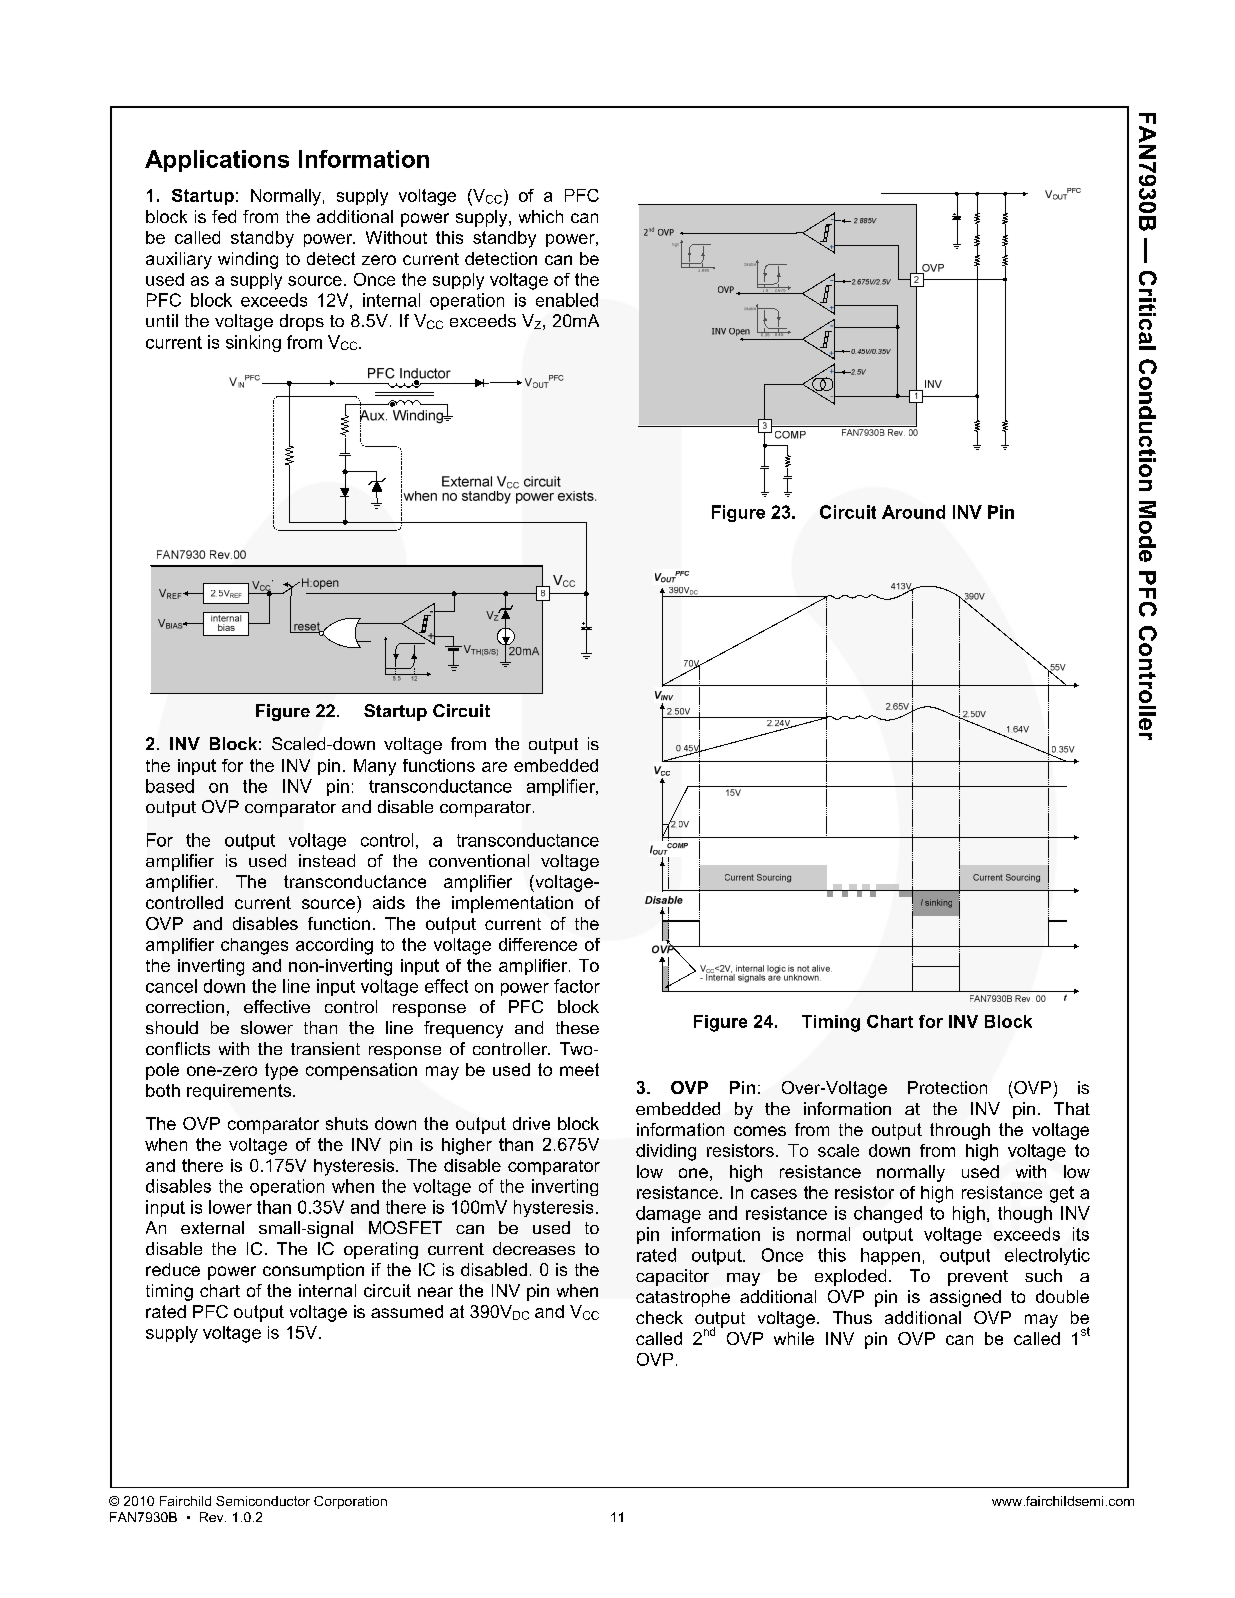 The image size is (1235, 1598). What do you see at coordinates (253, 343) in the document?
I see `sinking` at bounding box center [253, 343].
